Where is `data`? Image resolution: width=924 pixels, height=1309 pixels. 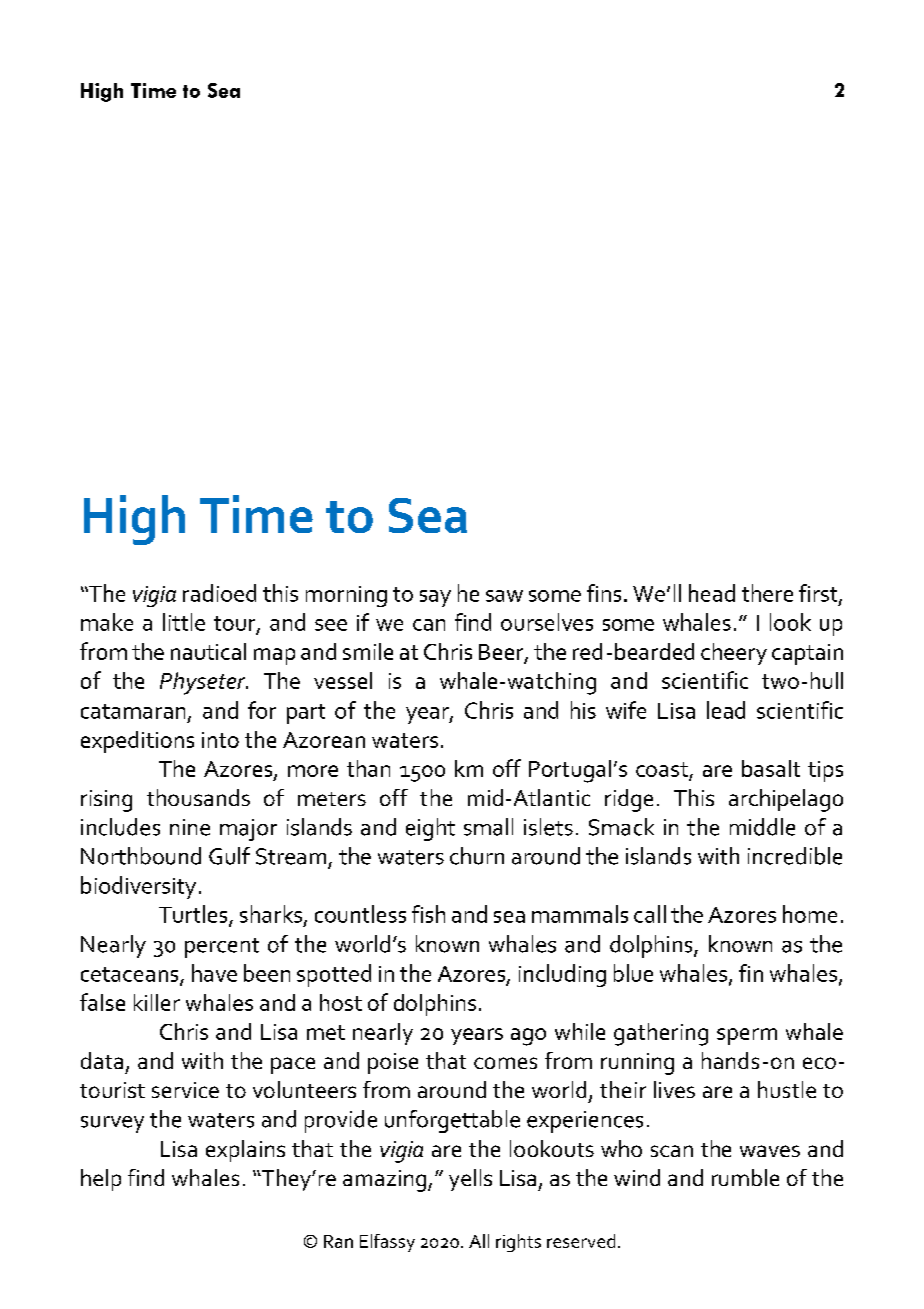
data is located at coordinates (102, 1060).
